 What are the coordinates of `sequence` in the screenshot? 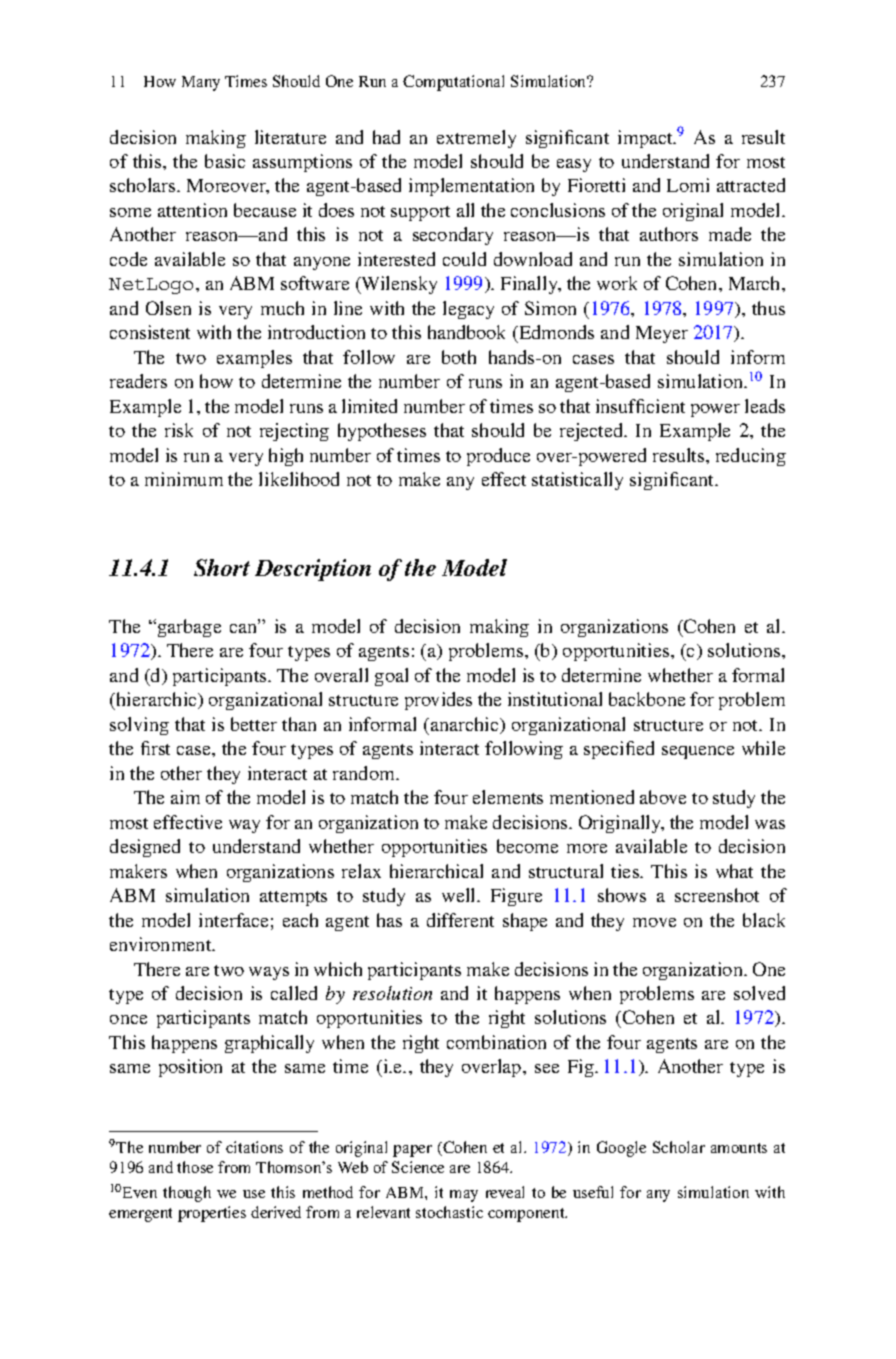 It's located at (698, 752).
